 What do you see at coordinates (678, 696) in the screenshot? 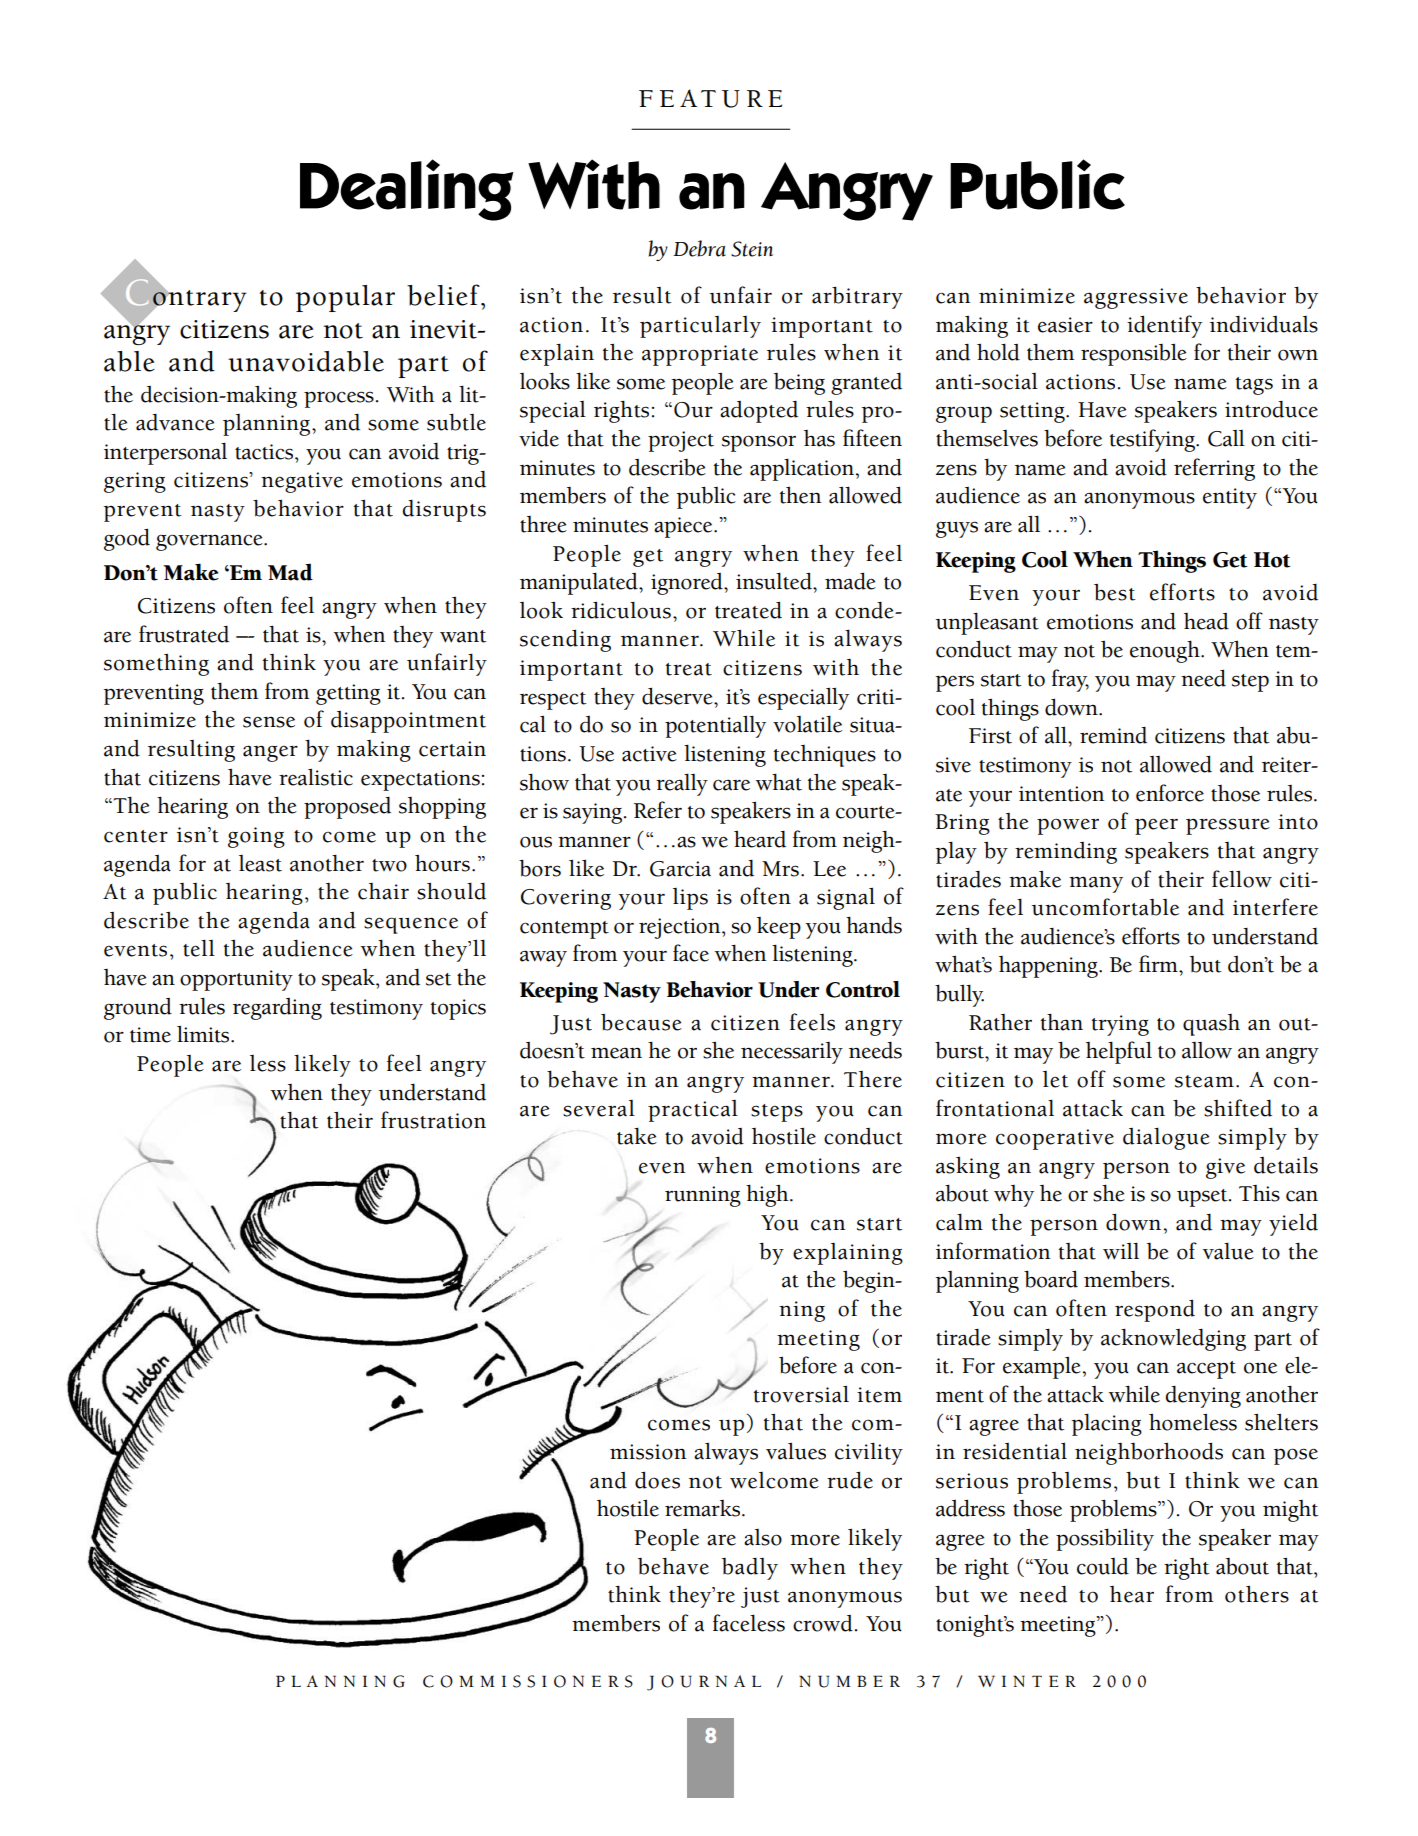
I see `deserve` at bounding box center [678, 696].
